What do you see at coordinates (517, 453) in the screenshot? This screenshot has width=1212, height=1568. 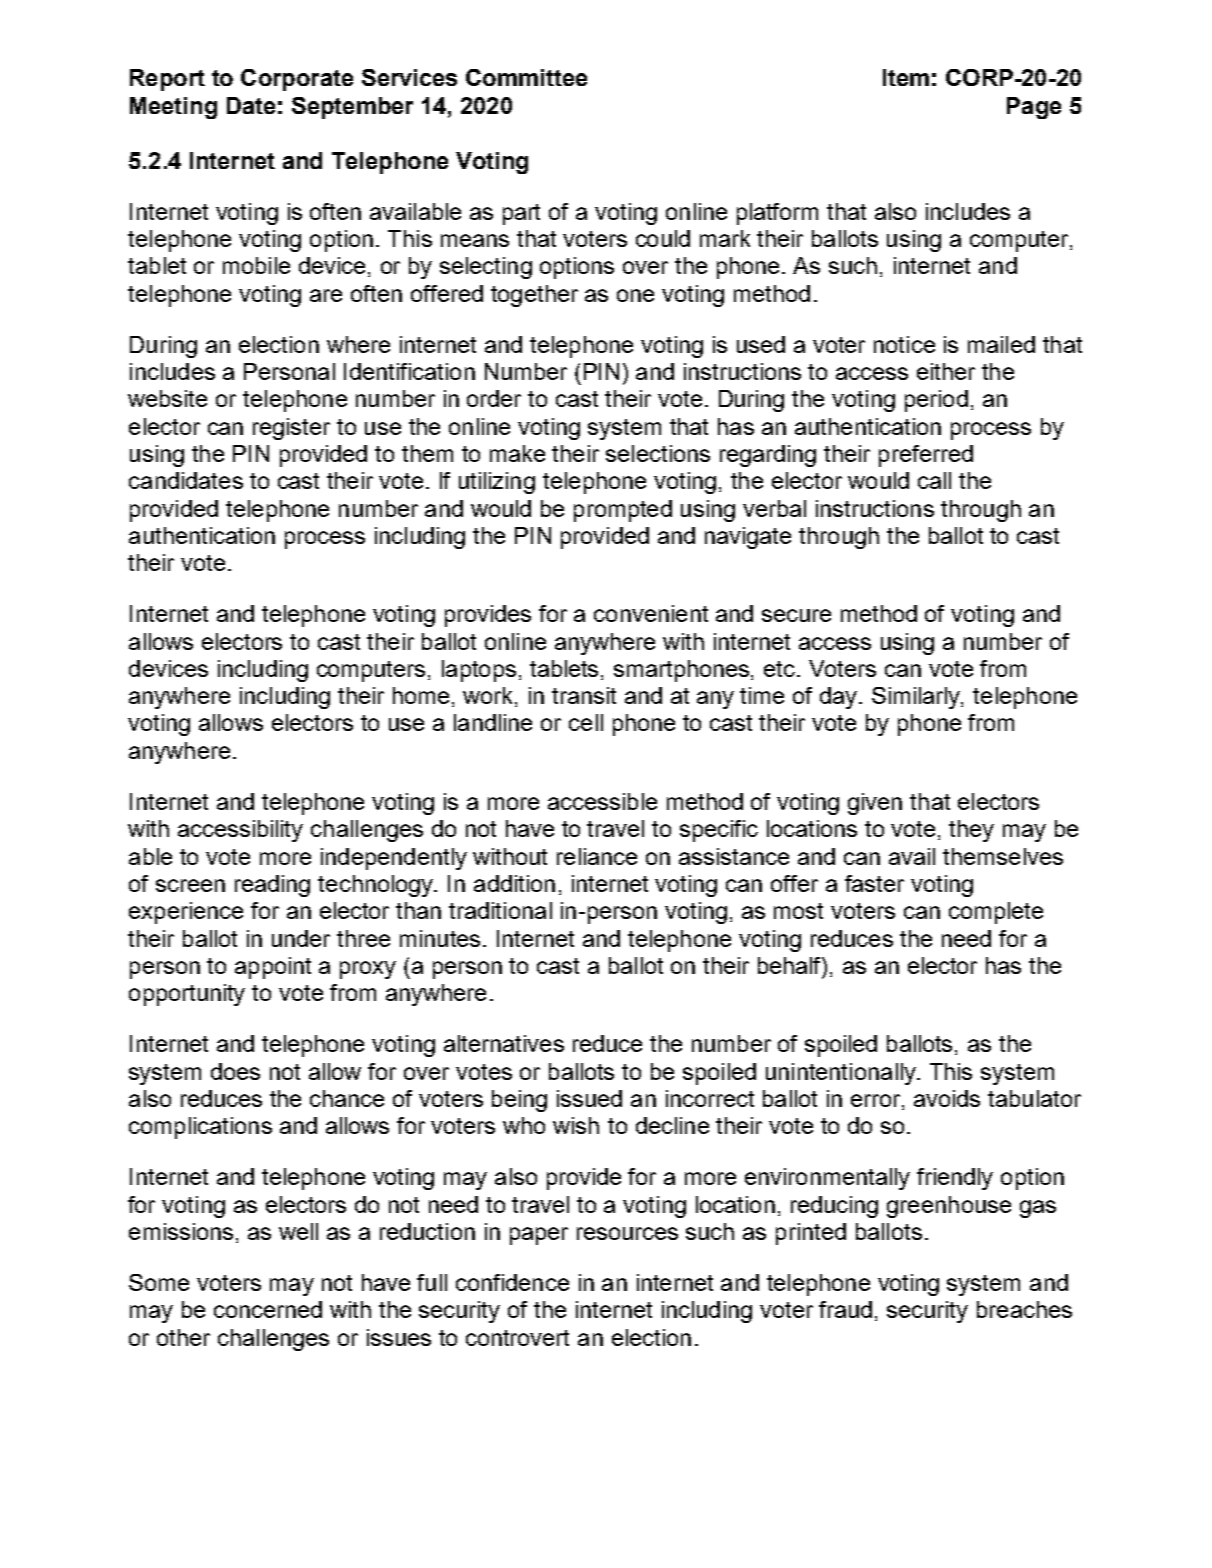 I see `make` at bounding box center [517, 453].
